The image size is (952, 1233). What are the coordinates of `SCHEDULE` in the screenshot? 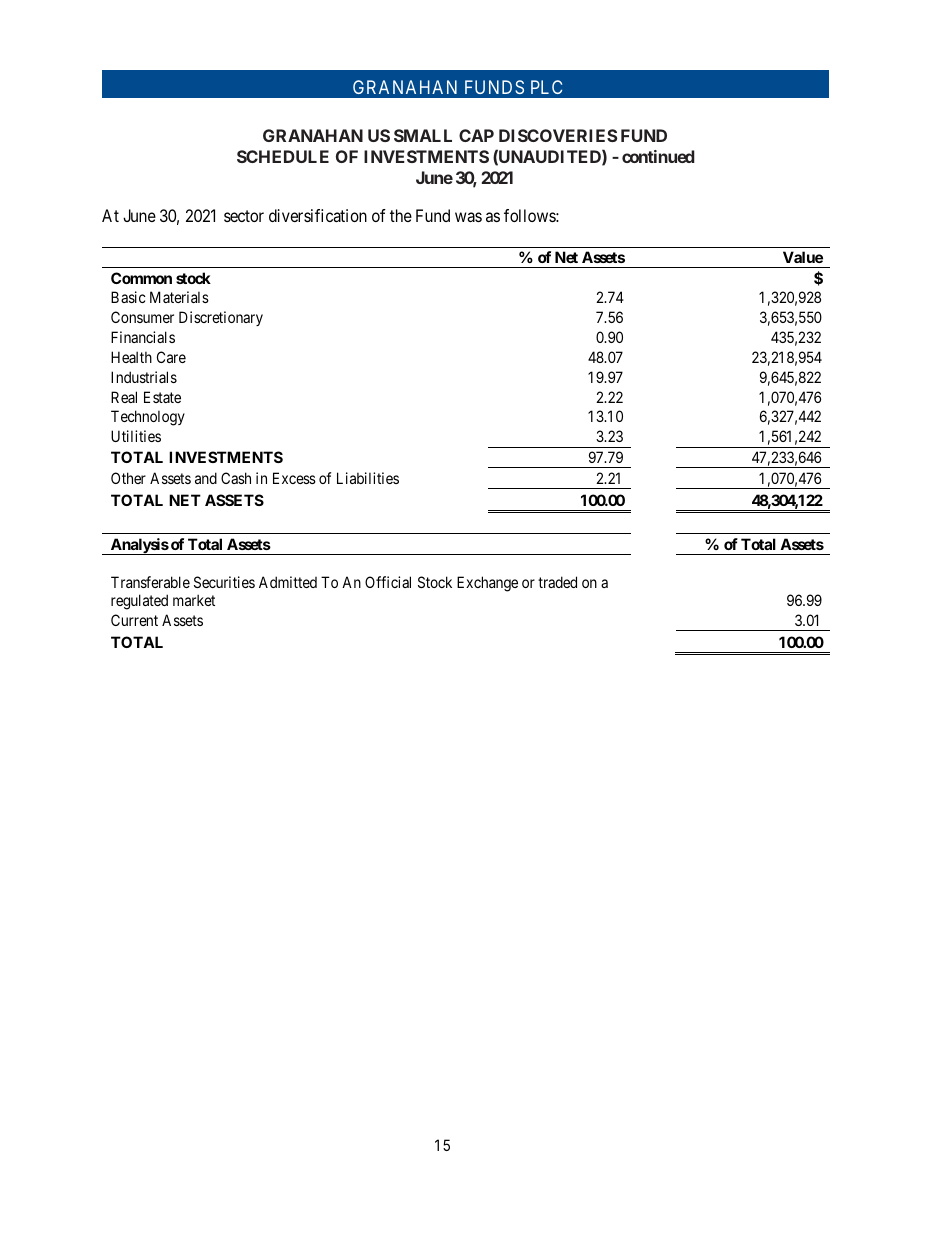 It's located at (283, 156).
